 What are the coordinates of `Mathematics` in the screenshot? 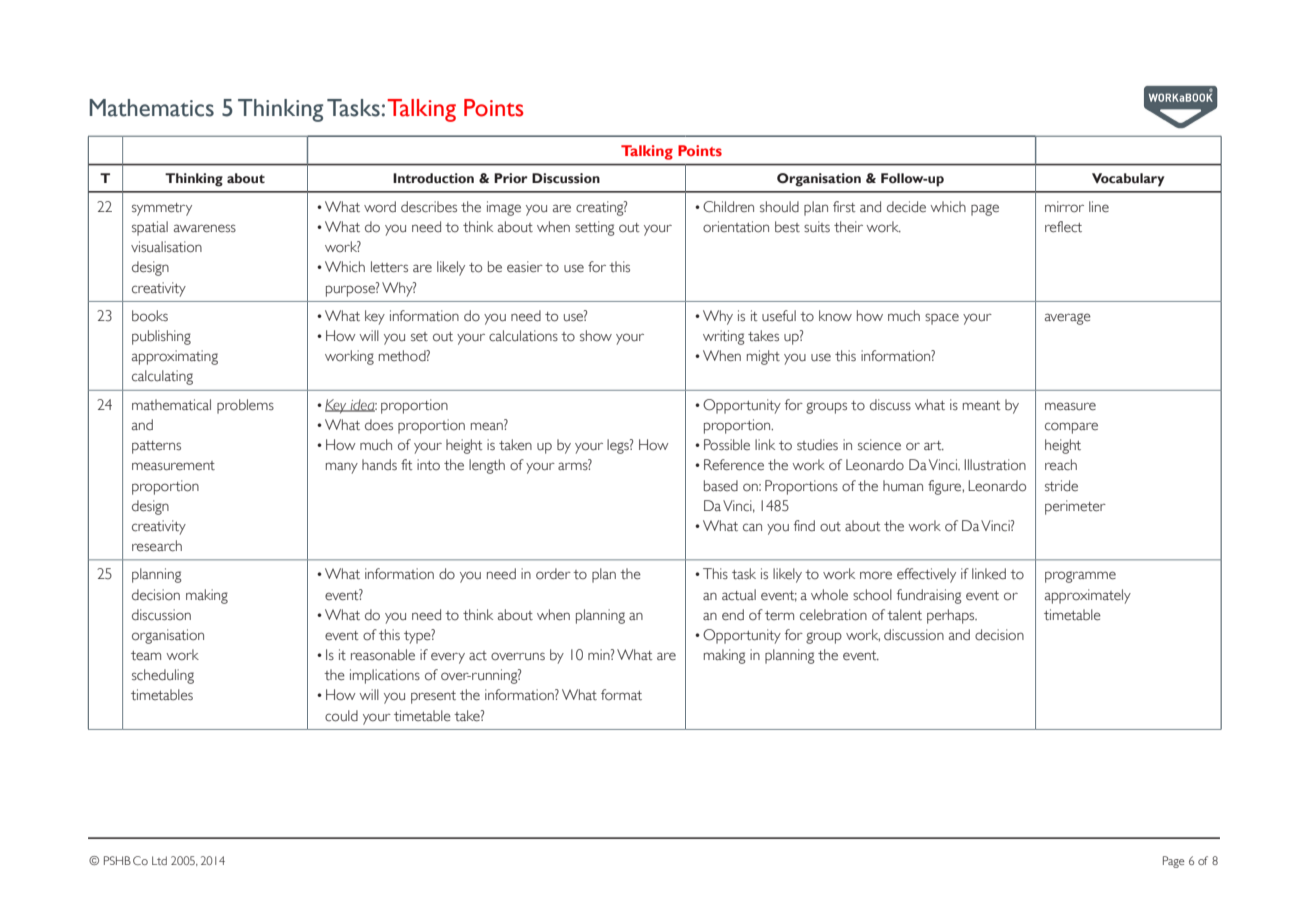 It's located at (152, 108).
